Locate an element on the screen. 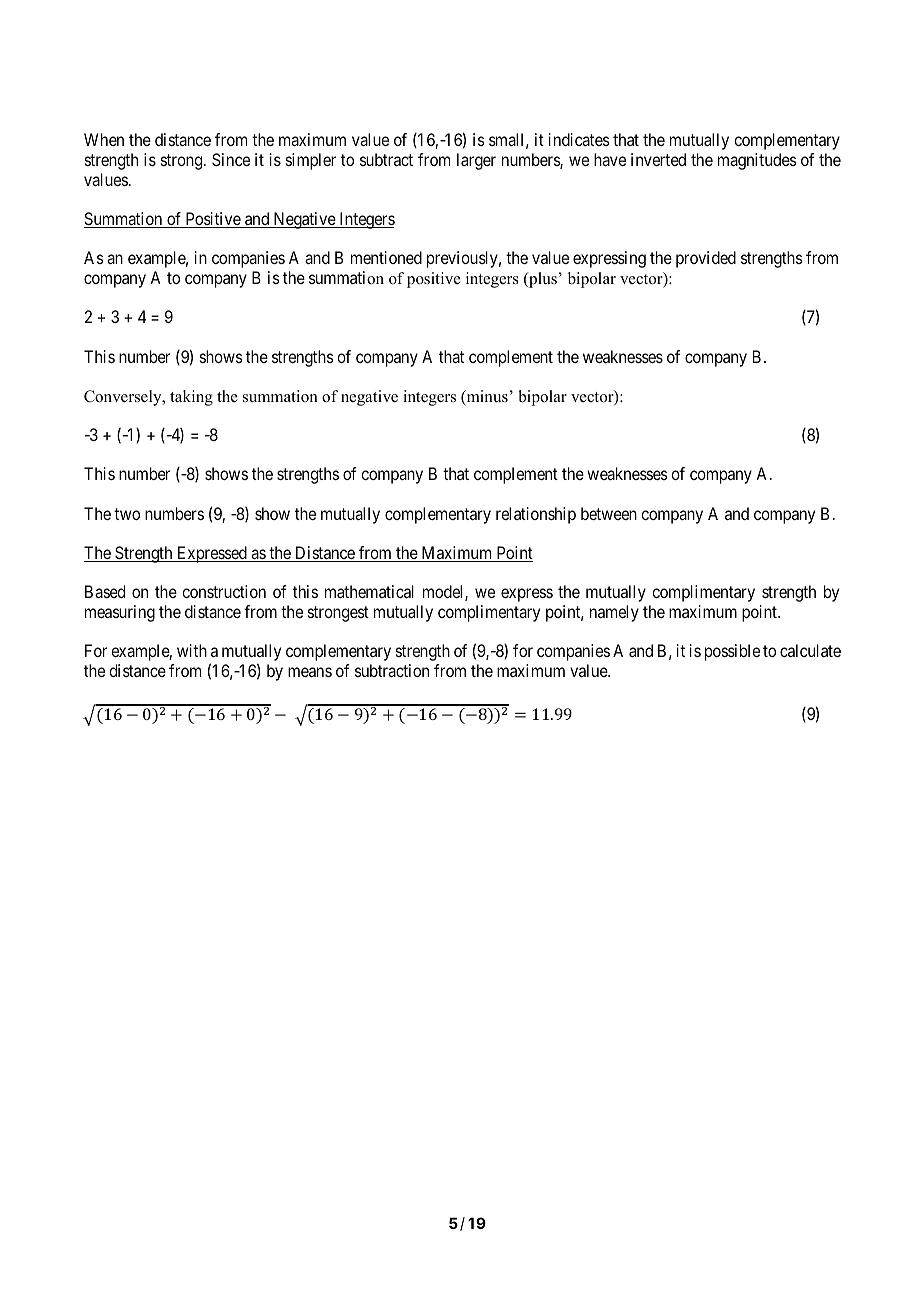  taking is located at coordinates (191, 398).
